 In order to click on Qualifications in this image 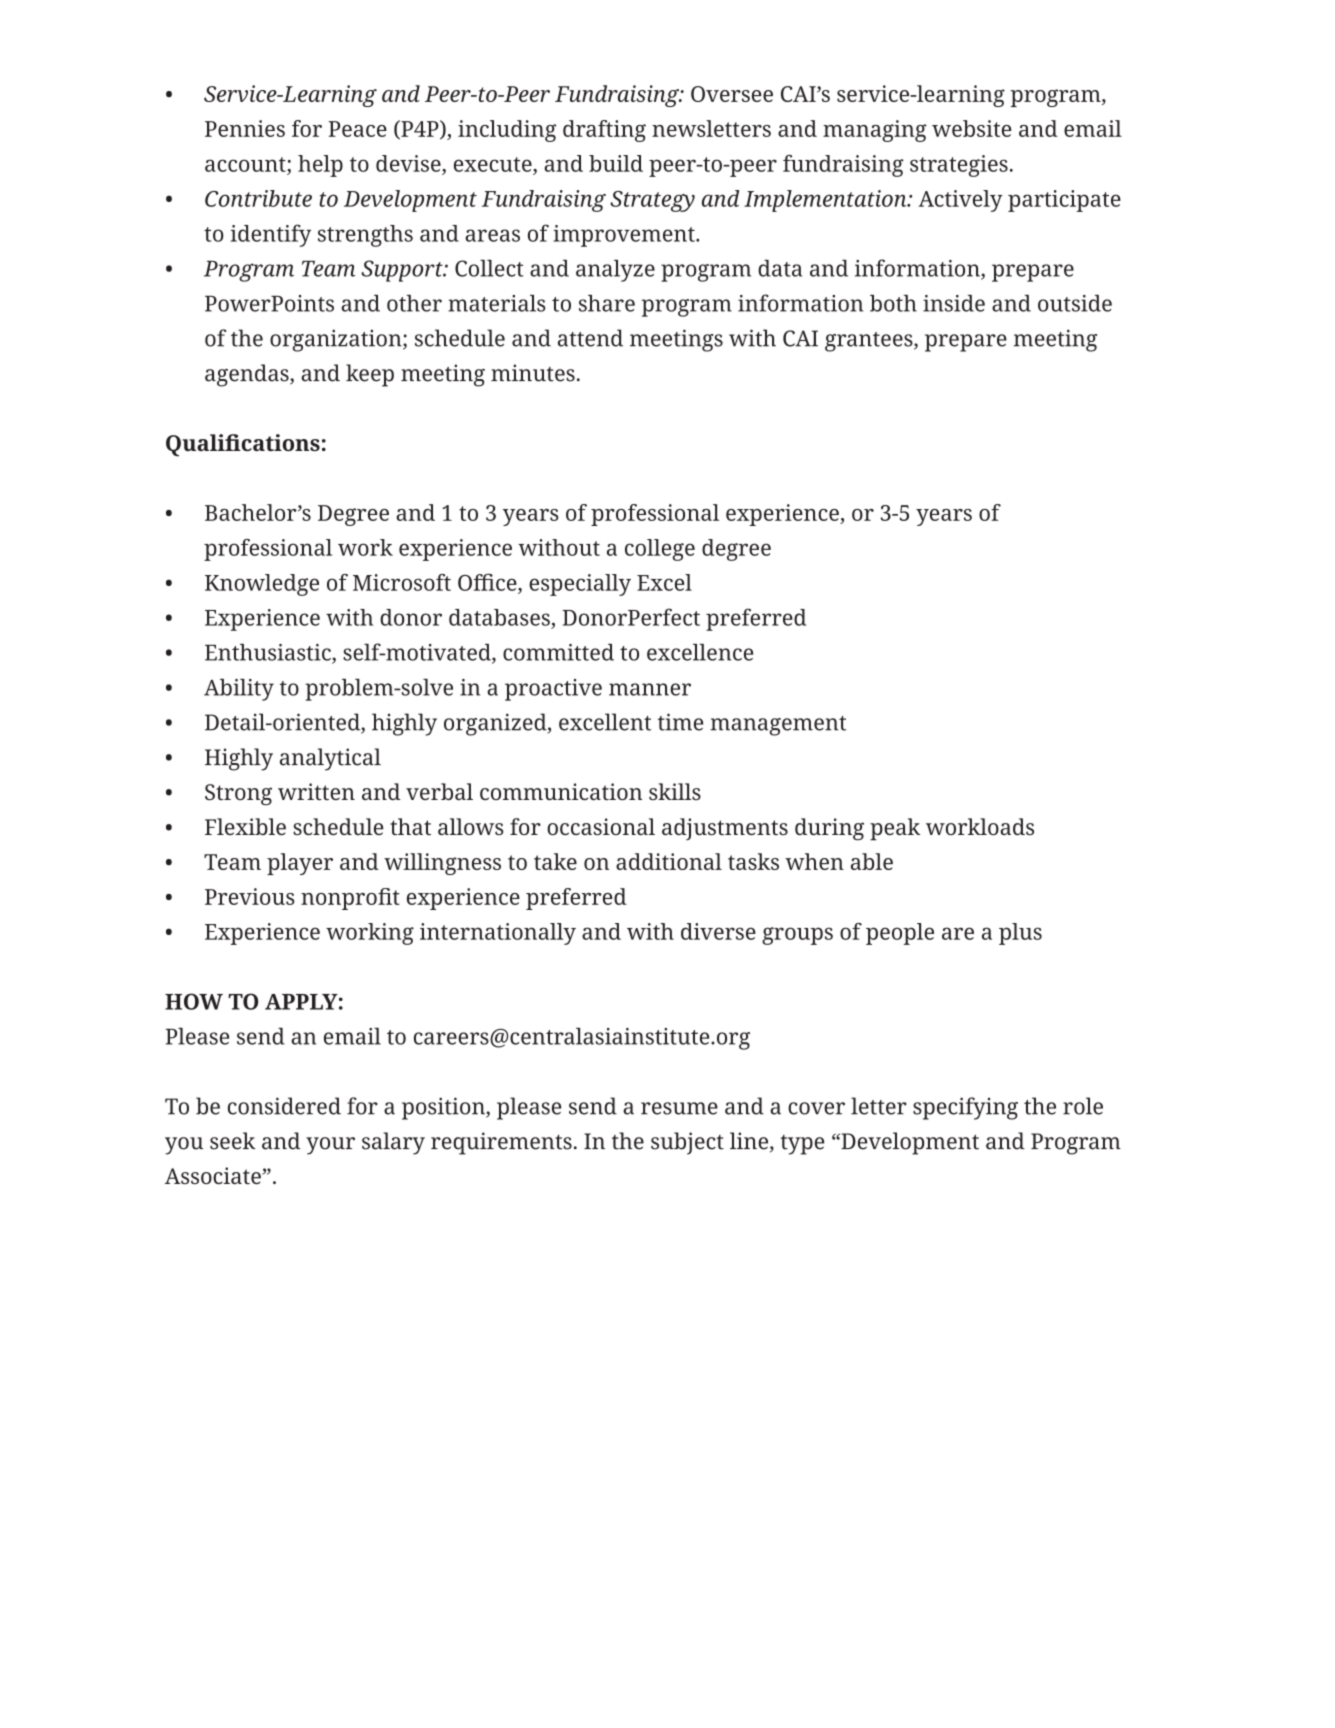, I will do `click(243, 445)`.
